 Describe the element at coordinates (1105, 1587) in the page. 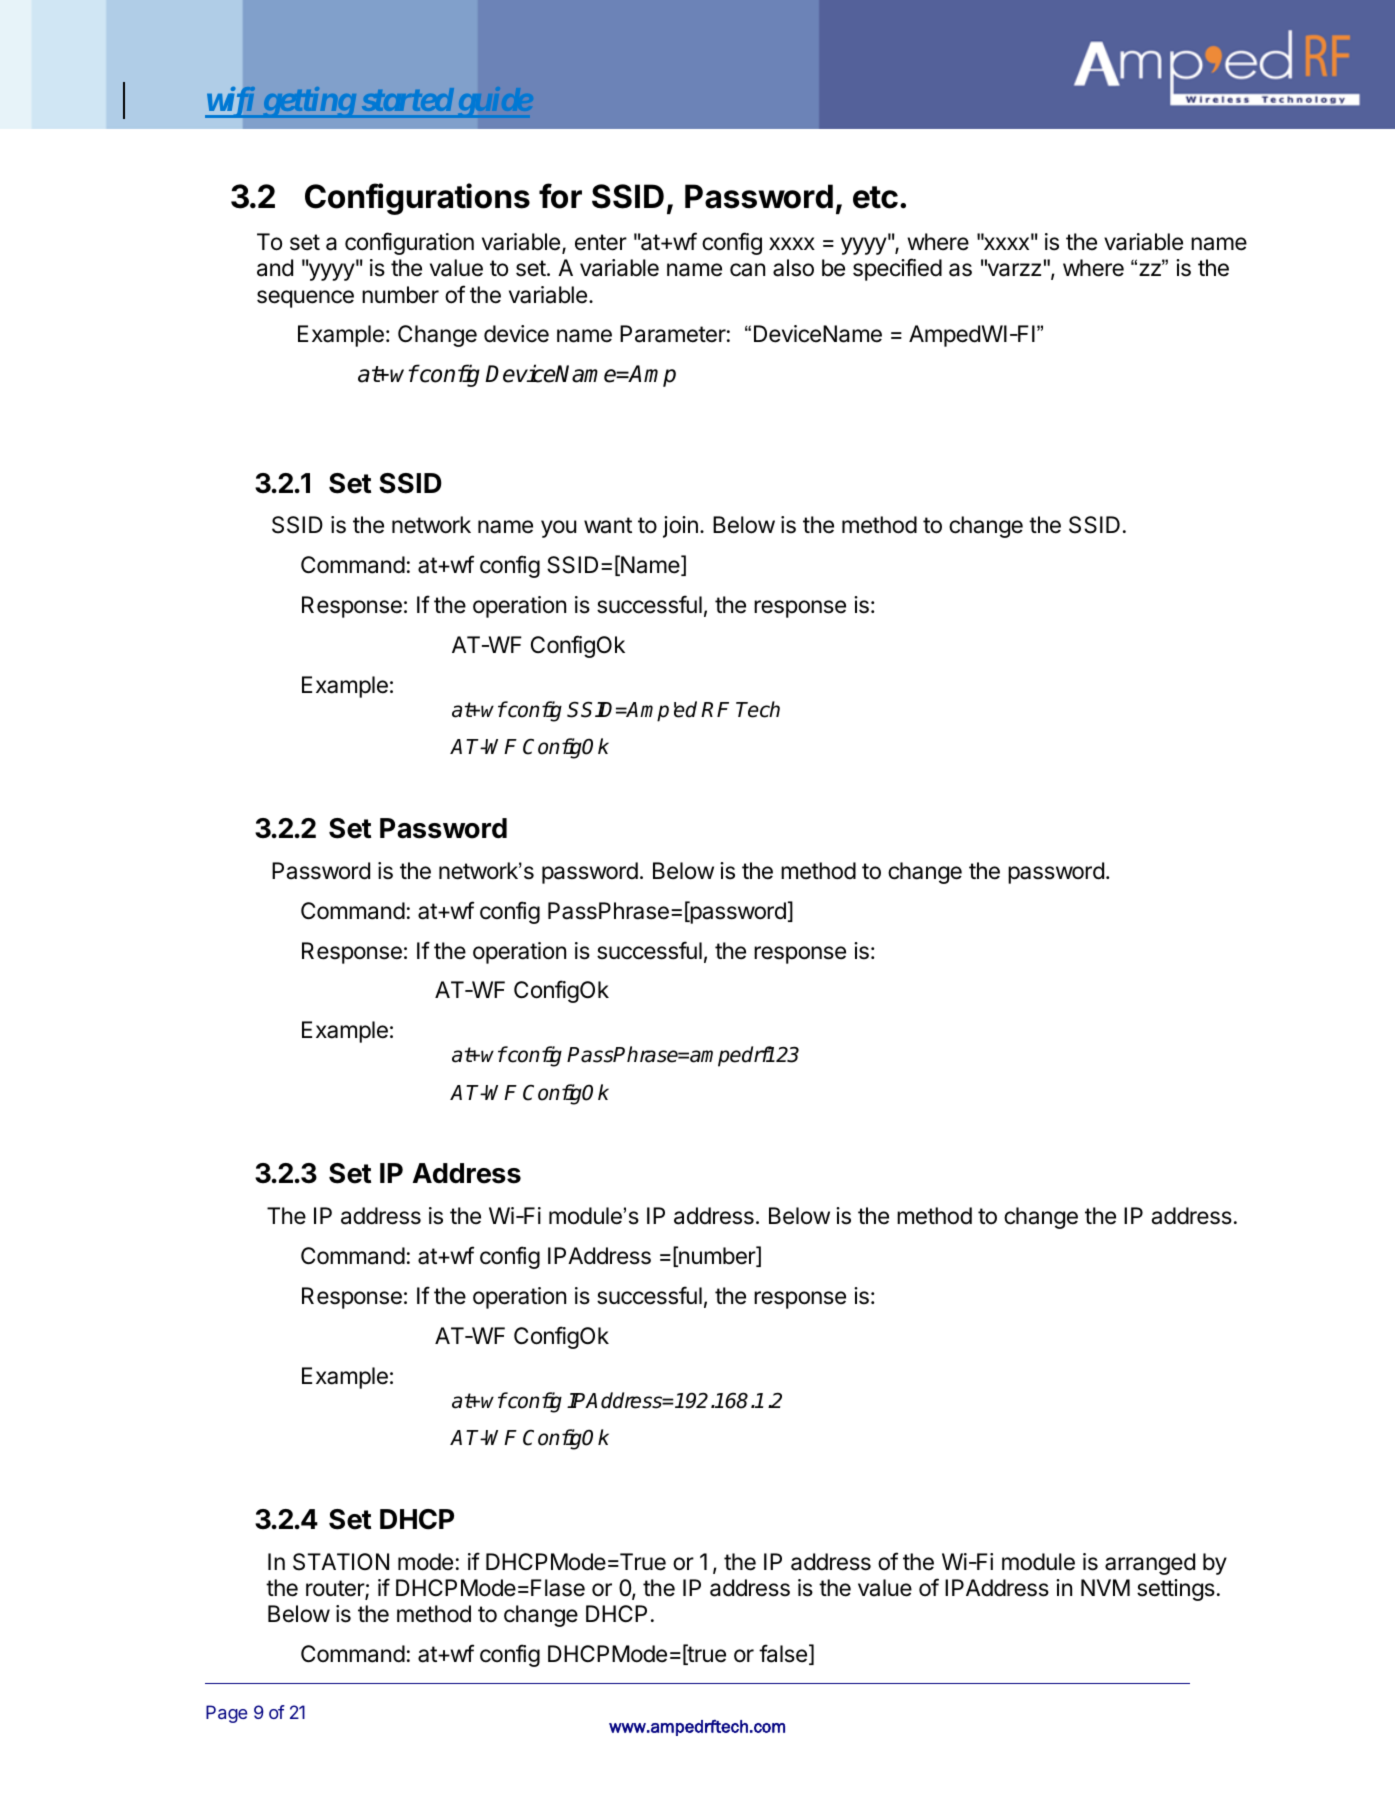

I see `NVM` at that location.
